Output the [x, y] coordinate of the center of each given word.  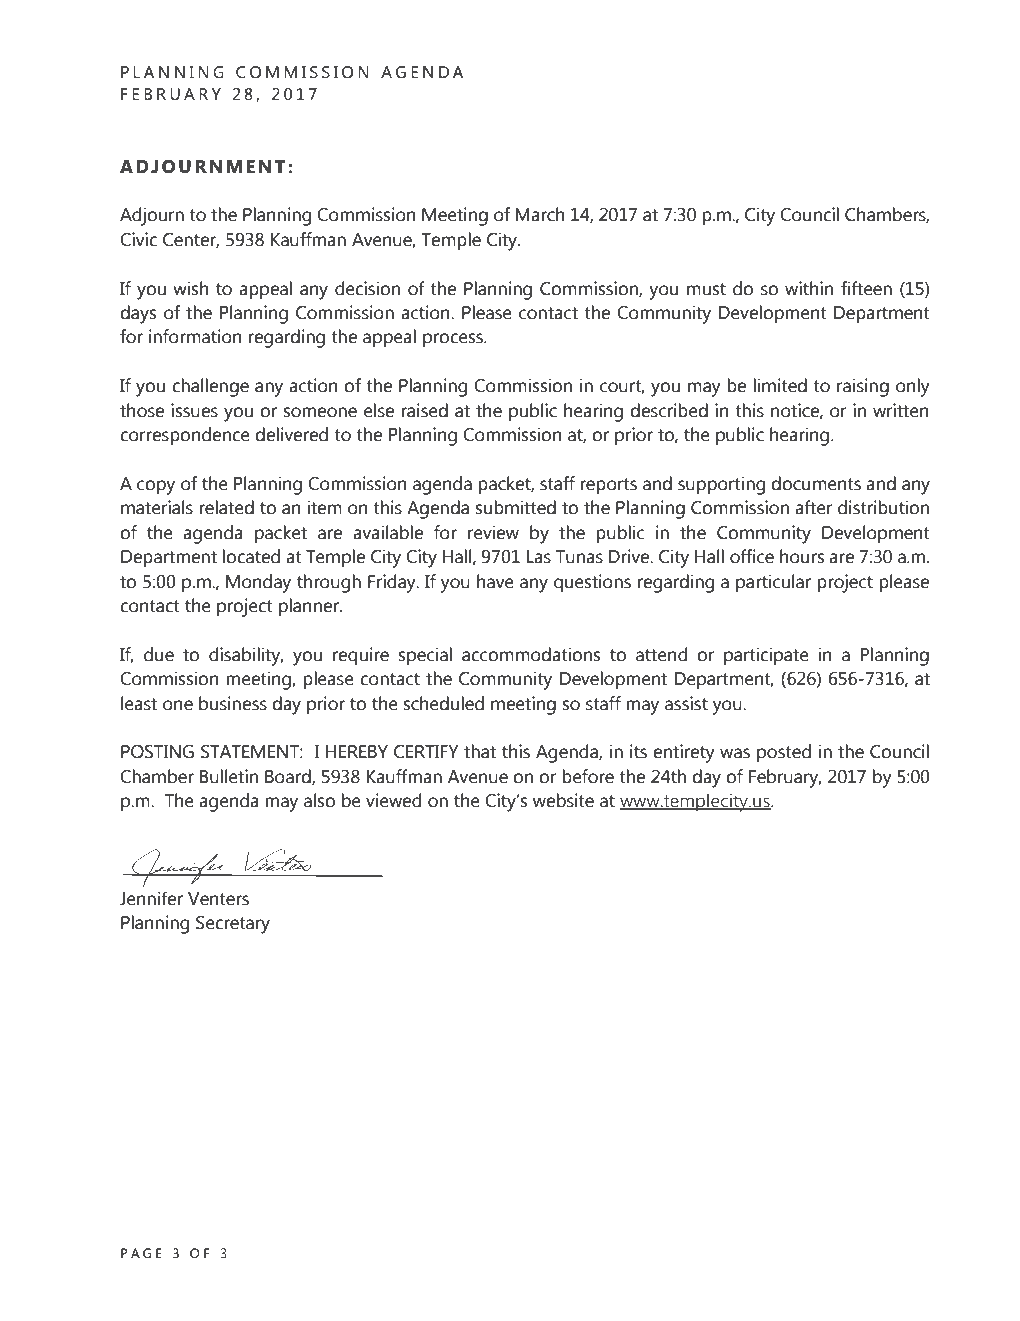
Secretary [233, 924]
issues [194, 410]
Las [539, 557]
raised [424, 410]
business [233, 703]
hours [802, 556]
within [809, 288]
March [540, 214]
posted [784, 753]
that [480, 751]
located [251, 556]
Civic [138, 239]
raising [863, 387]
